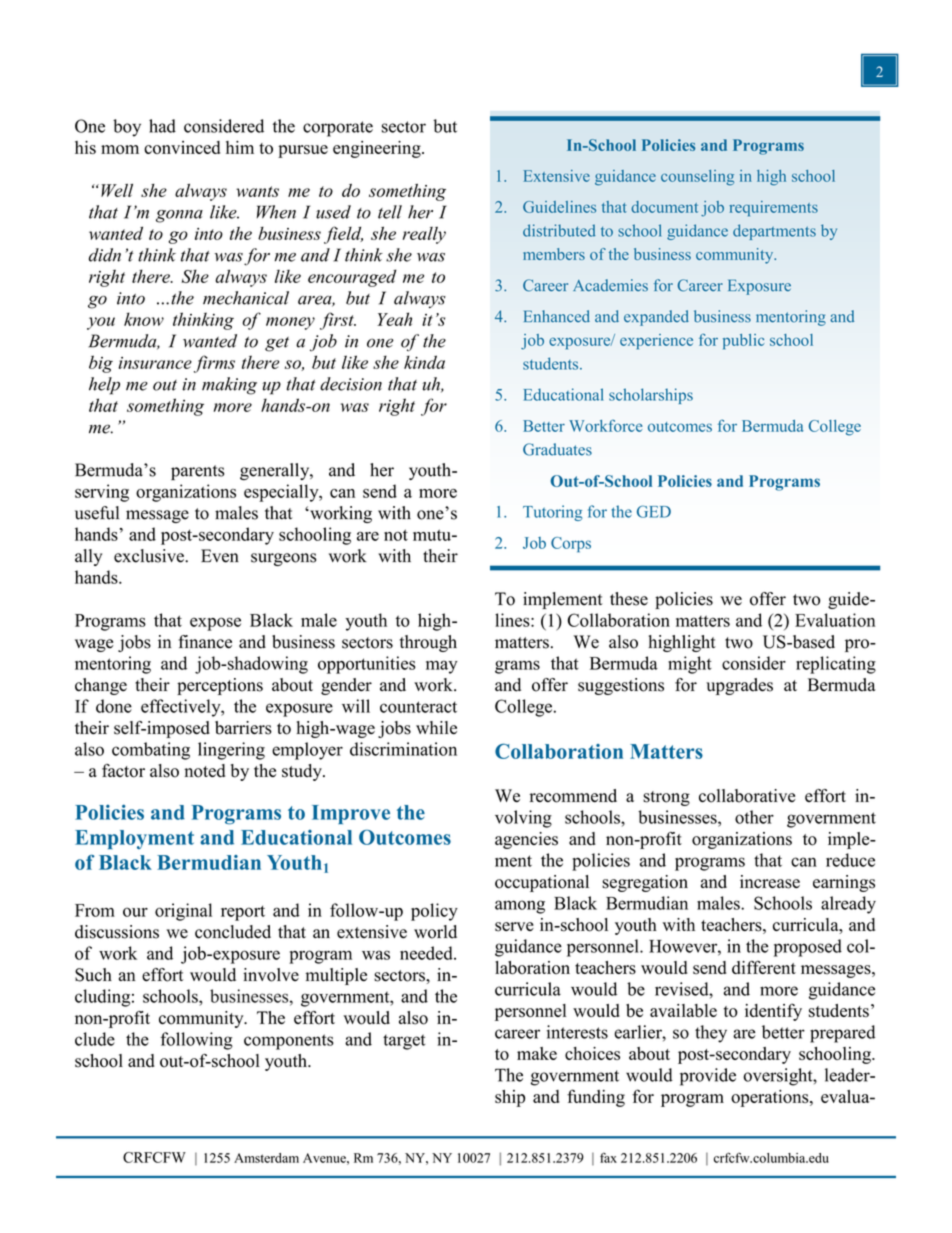 Image resolution: width=952 pixels, height=1233 pixels. Describe the element at coordinates (205, 642) in the screenshot. I see `finance` at that location.
